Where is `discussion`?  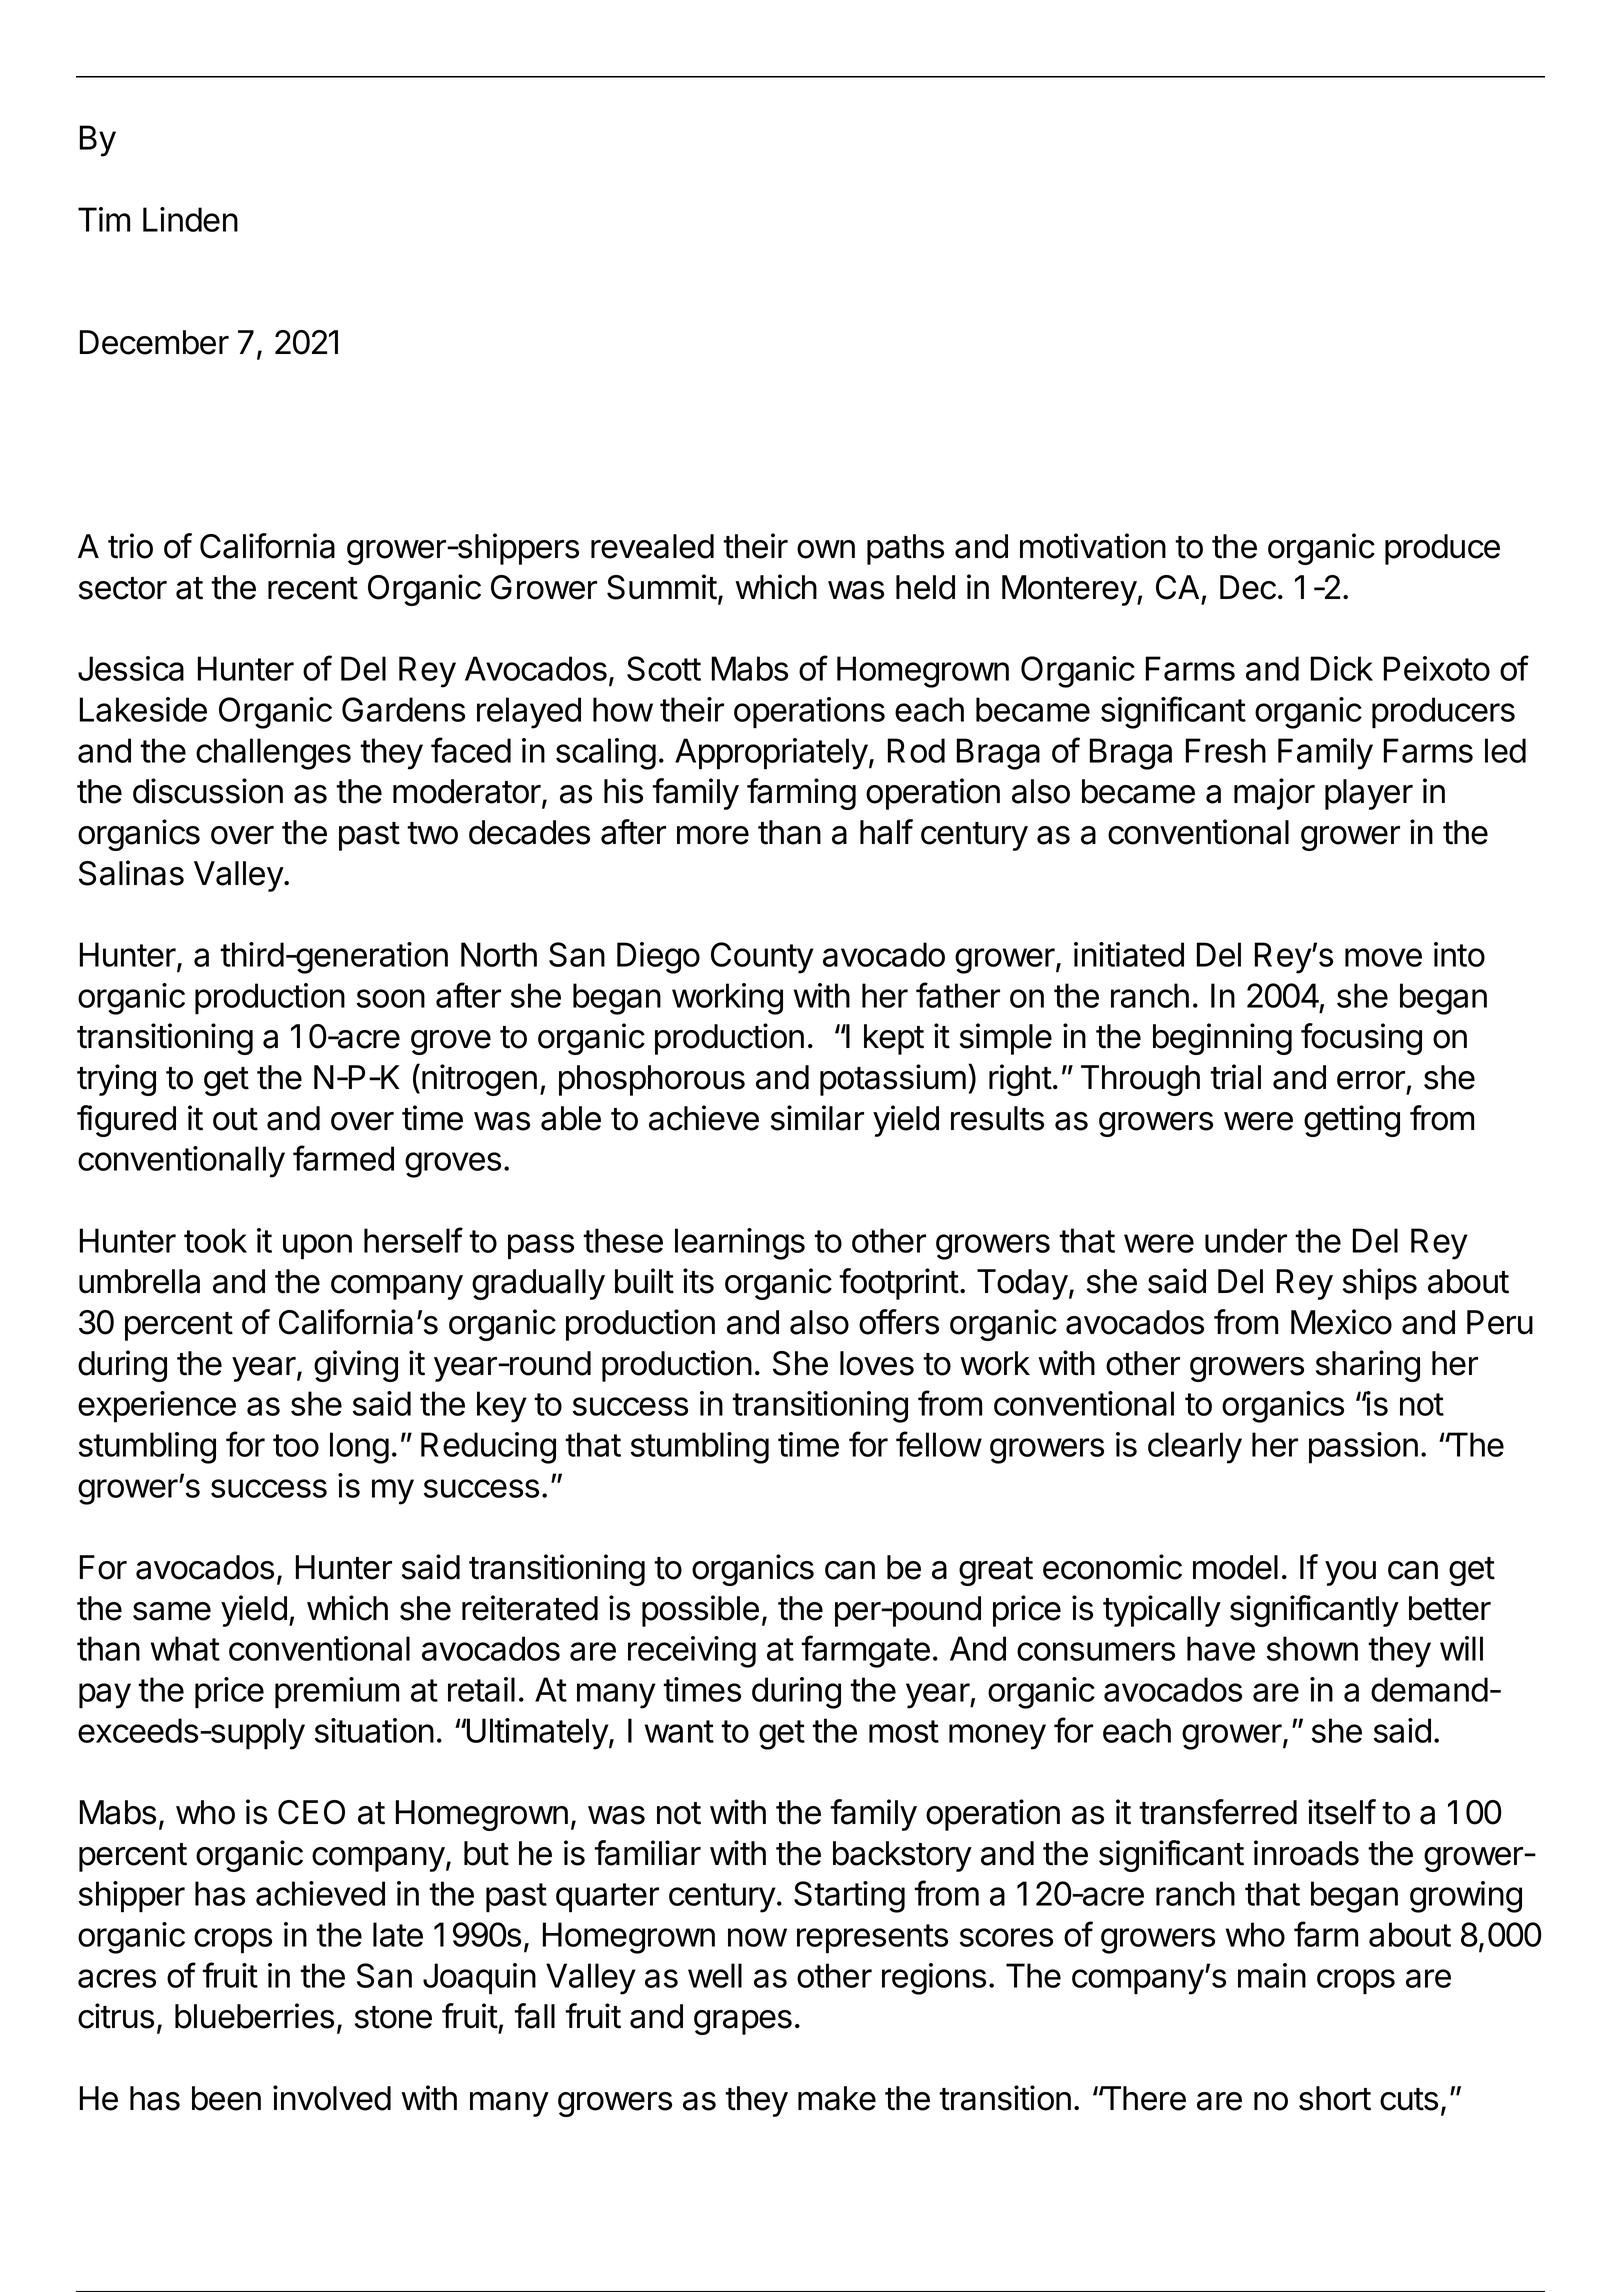 discussion is located at coordinates (208, 791).
